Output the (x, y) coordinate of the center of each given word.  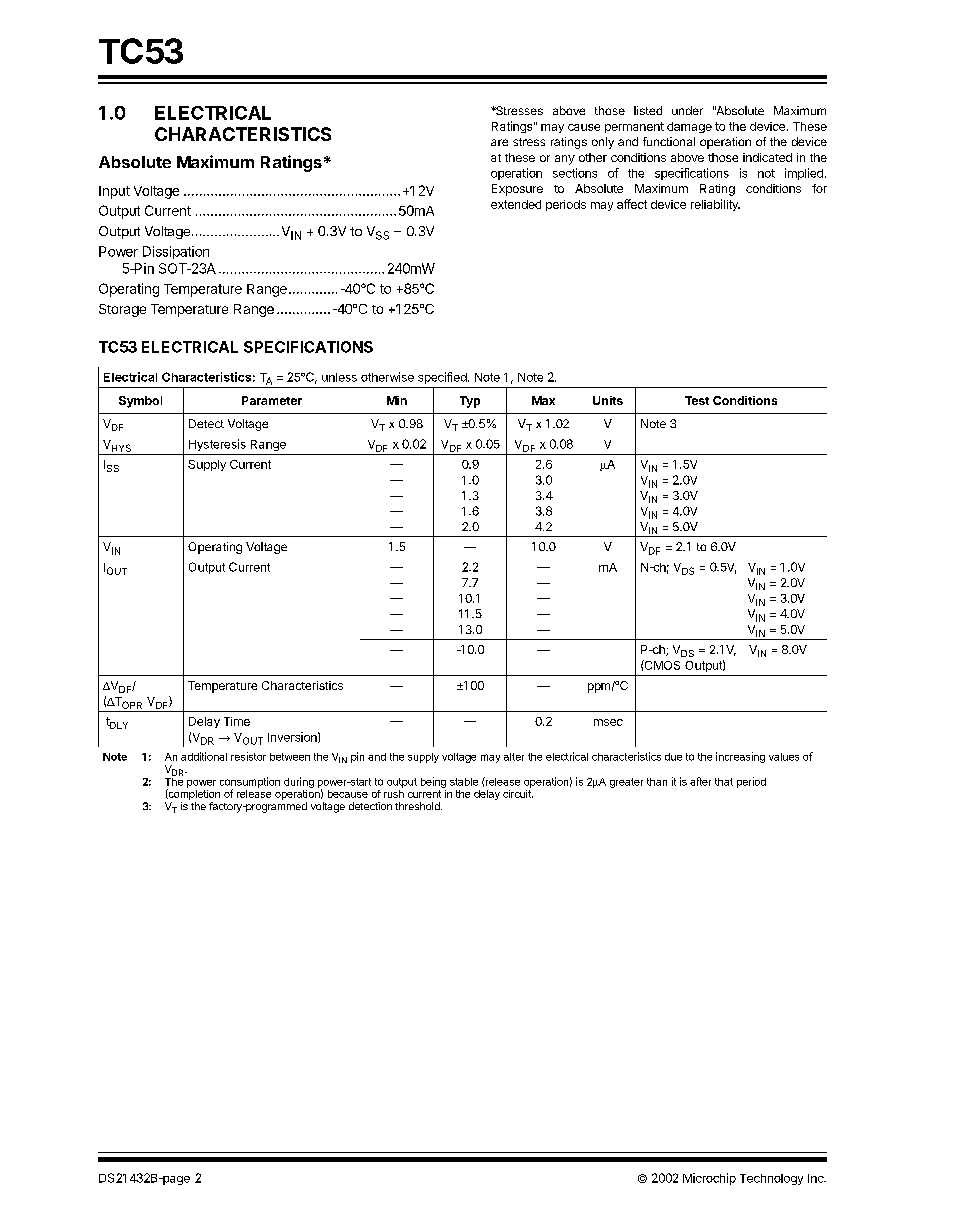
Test (697, 400)
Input (114, 192)
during (299, 782)
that (724, 782)
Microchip (709, 1179)
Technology (771, 1179)
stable (464, 782)
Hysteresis (217, 445)
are (499, 142)
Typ (470, 402)
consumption (250, 783)
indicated (767, 157)
